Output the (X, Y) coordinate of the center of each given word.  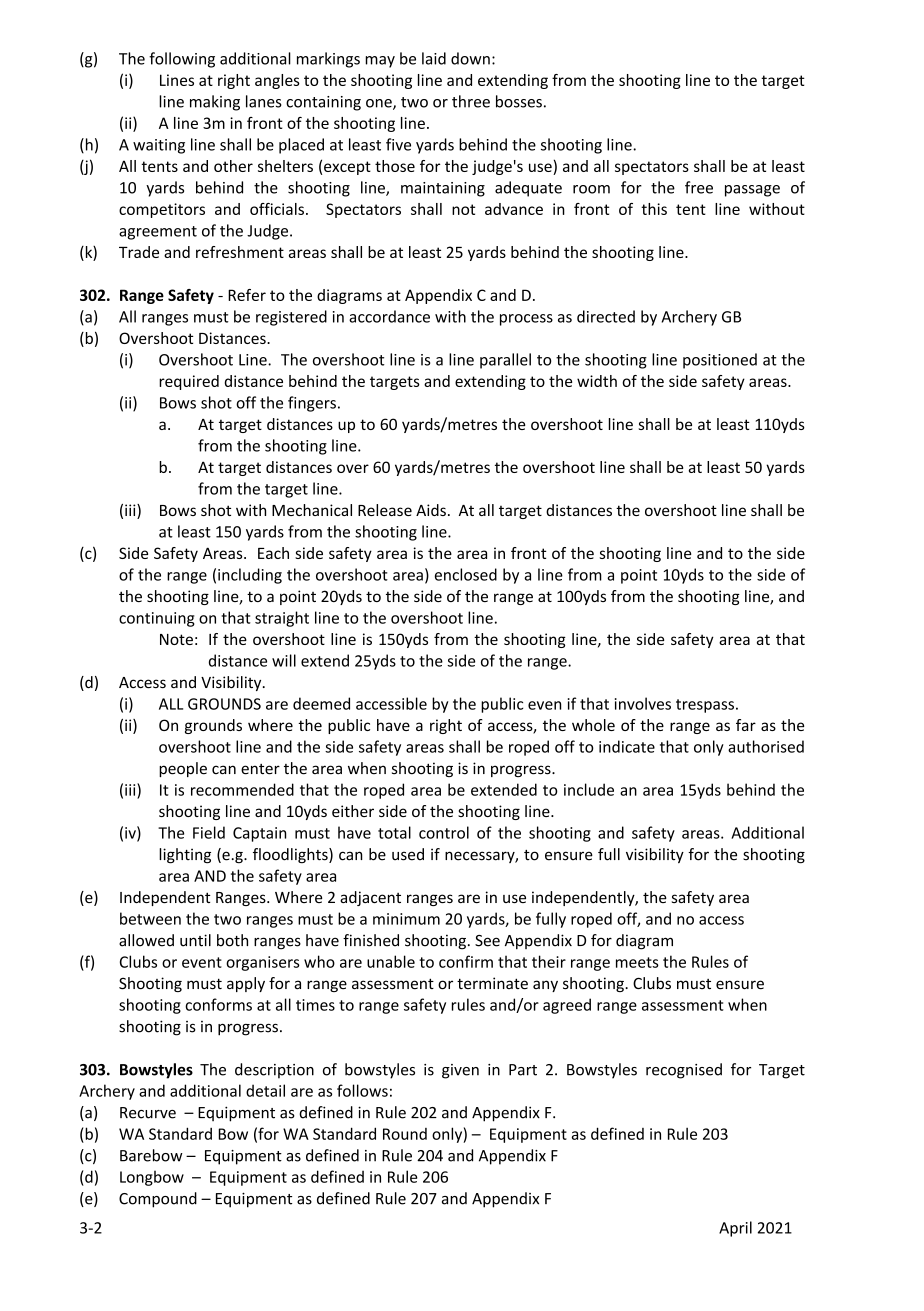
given (460, 1071)
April (735, 1229)
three (471, 101)
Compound (158, 1200)
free (699, 187)
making (215, 103)
